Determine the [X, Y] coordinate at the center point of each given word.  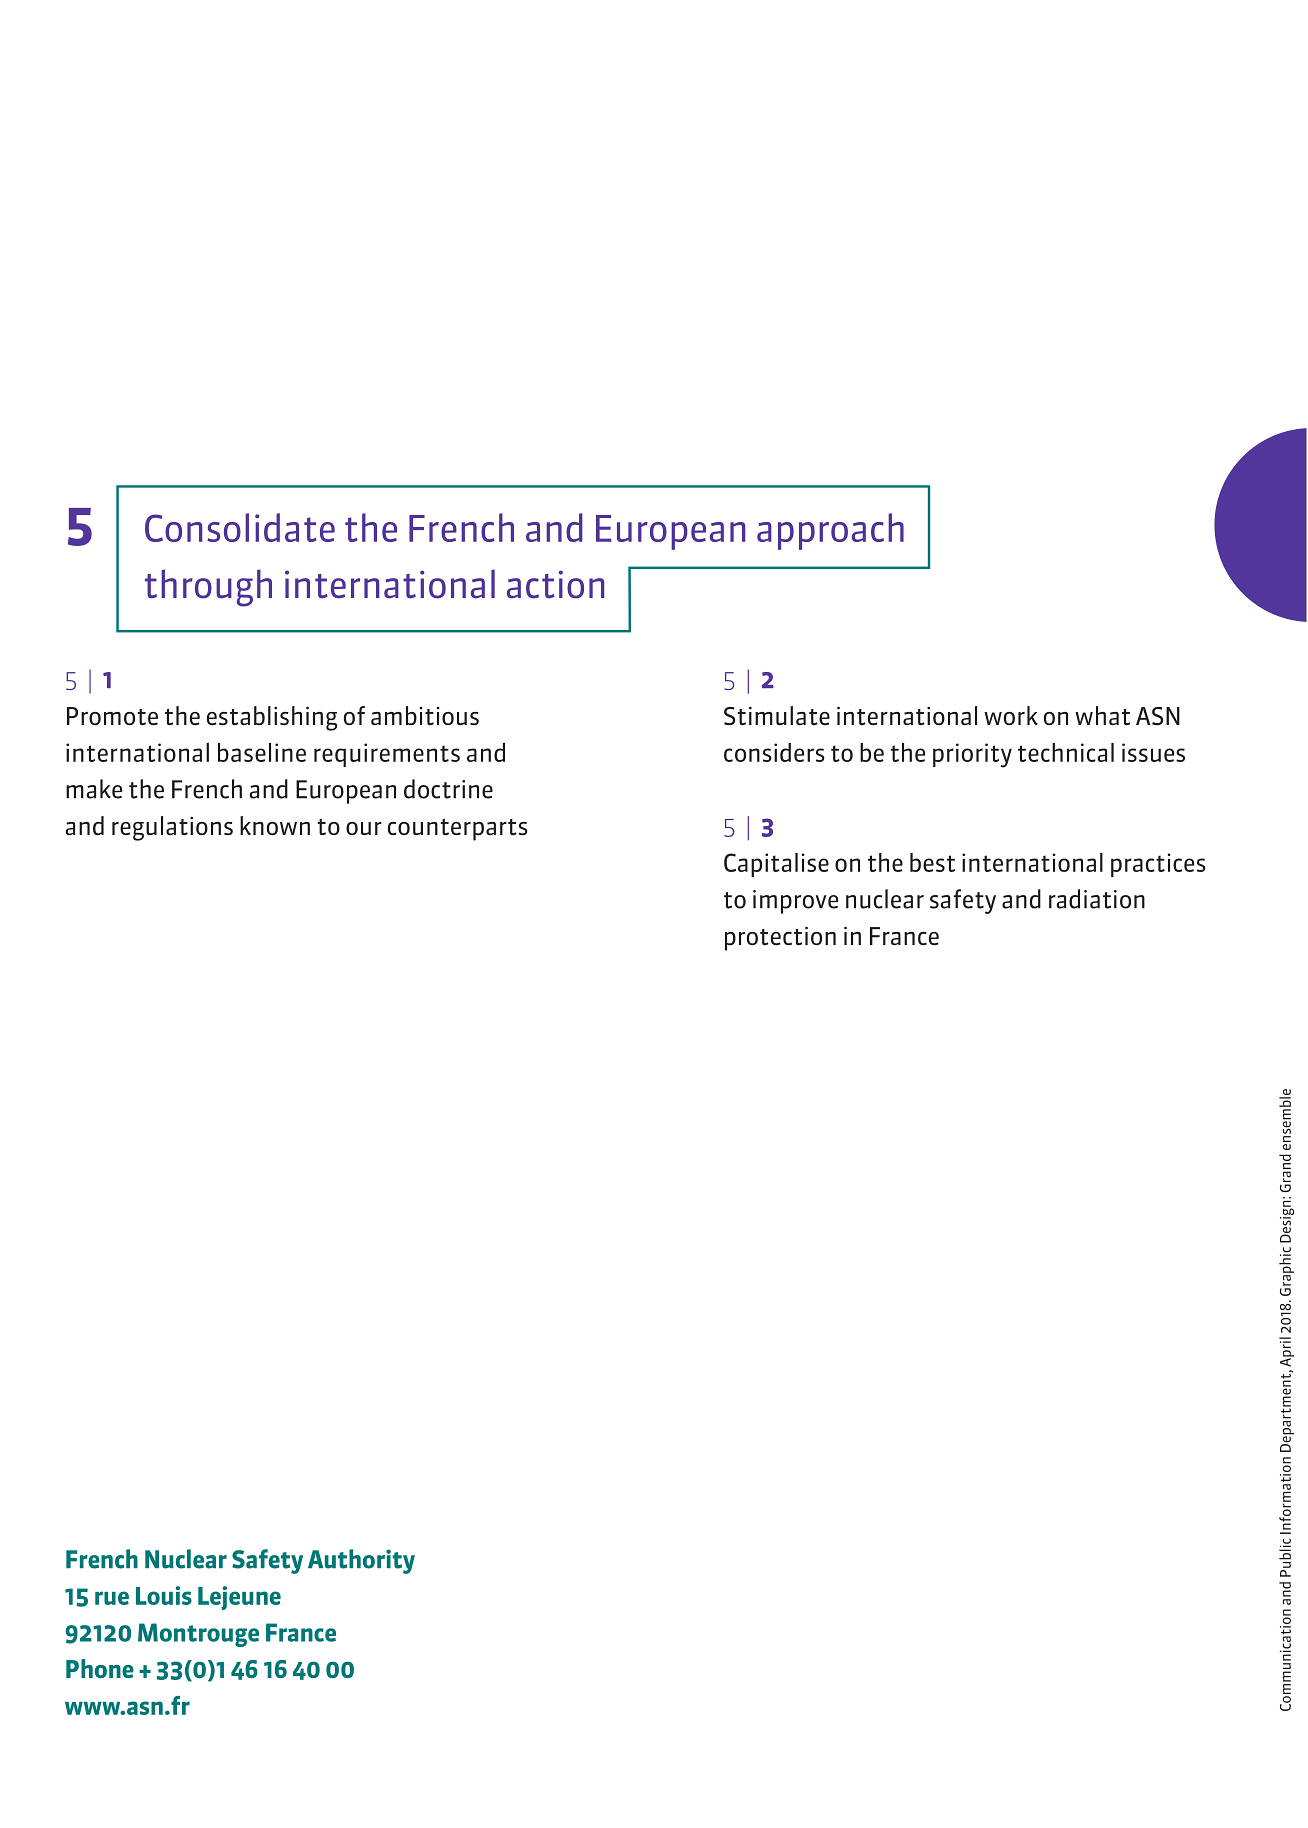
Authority [361, 1561]
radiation [1097, 899]
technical [1066, 752]
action [555, 584]
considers [774, 752]
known [275, 825]
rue [112, 1598]
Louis [164, 1595]
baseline [262, 752]
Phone [100, 1668]
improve [795, 902]
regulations [172, 828]
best [932, 862]
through [208, 588]
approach [830, 531]
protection [780, 939]
